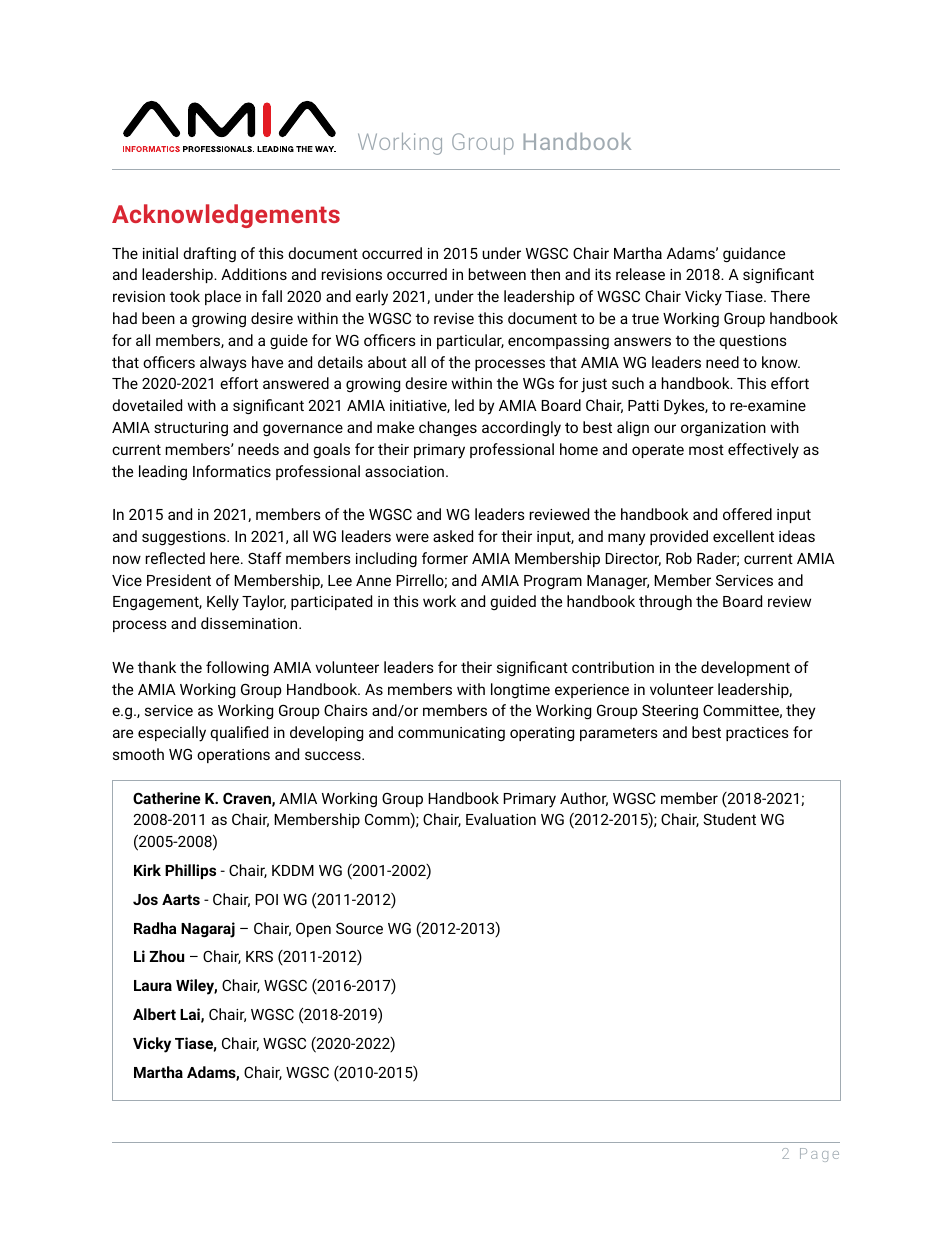 This image has height=1233, width=952. Describe the element at coordinates (520, 690) in the image. I see `longtime` at that location.
